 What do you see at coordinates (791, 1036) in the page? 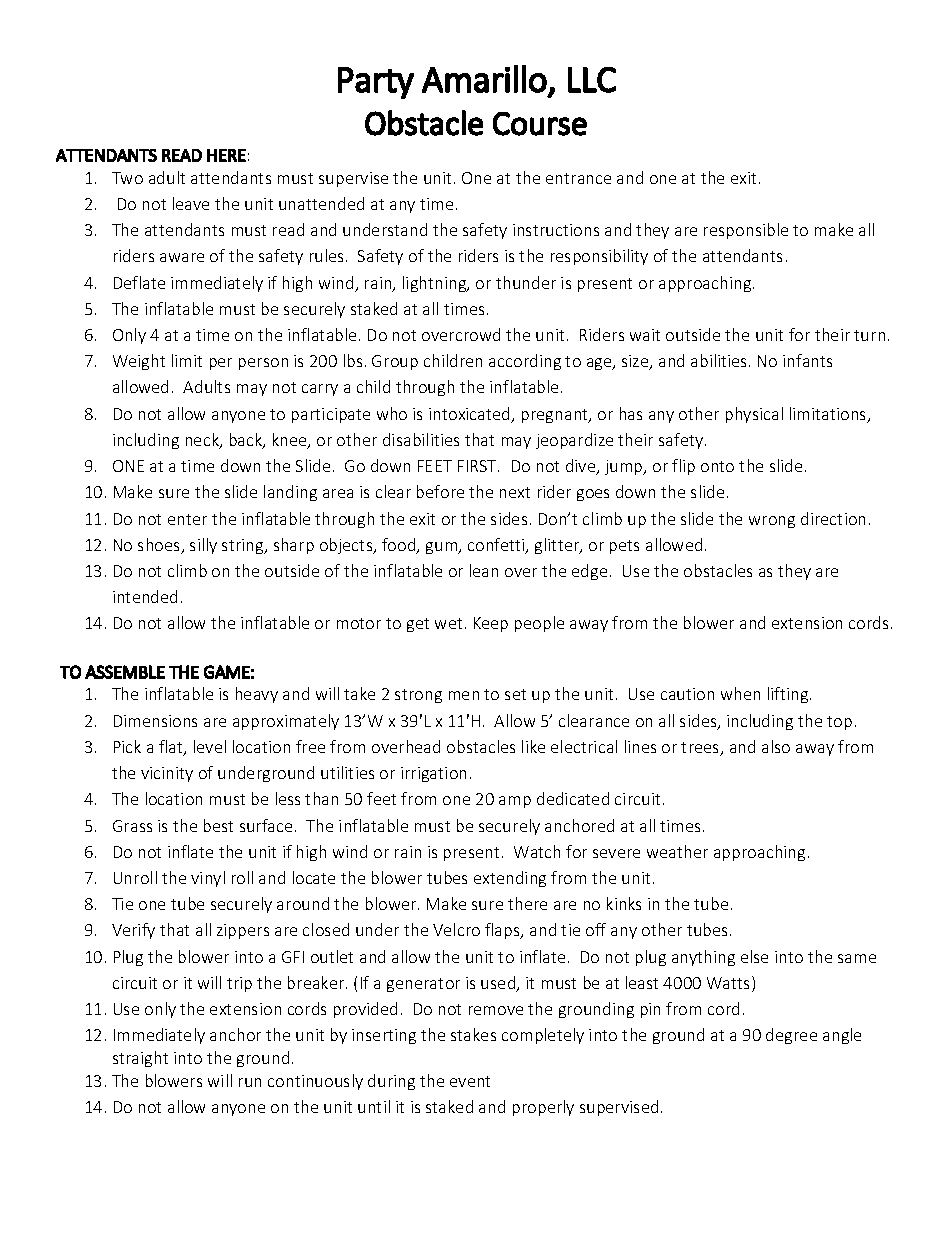
I see `degree` at bounding box center [791, 1036].
